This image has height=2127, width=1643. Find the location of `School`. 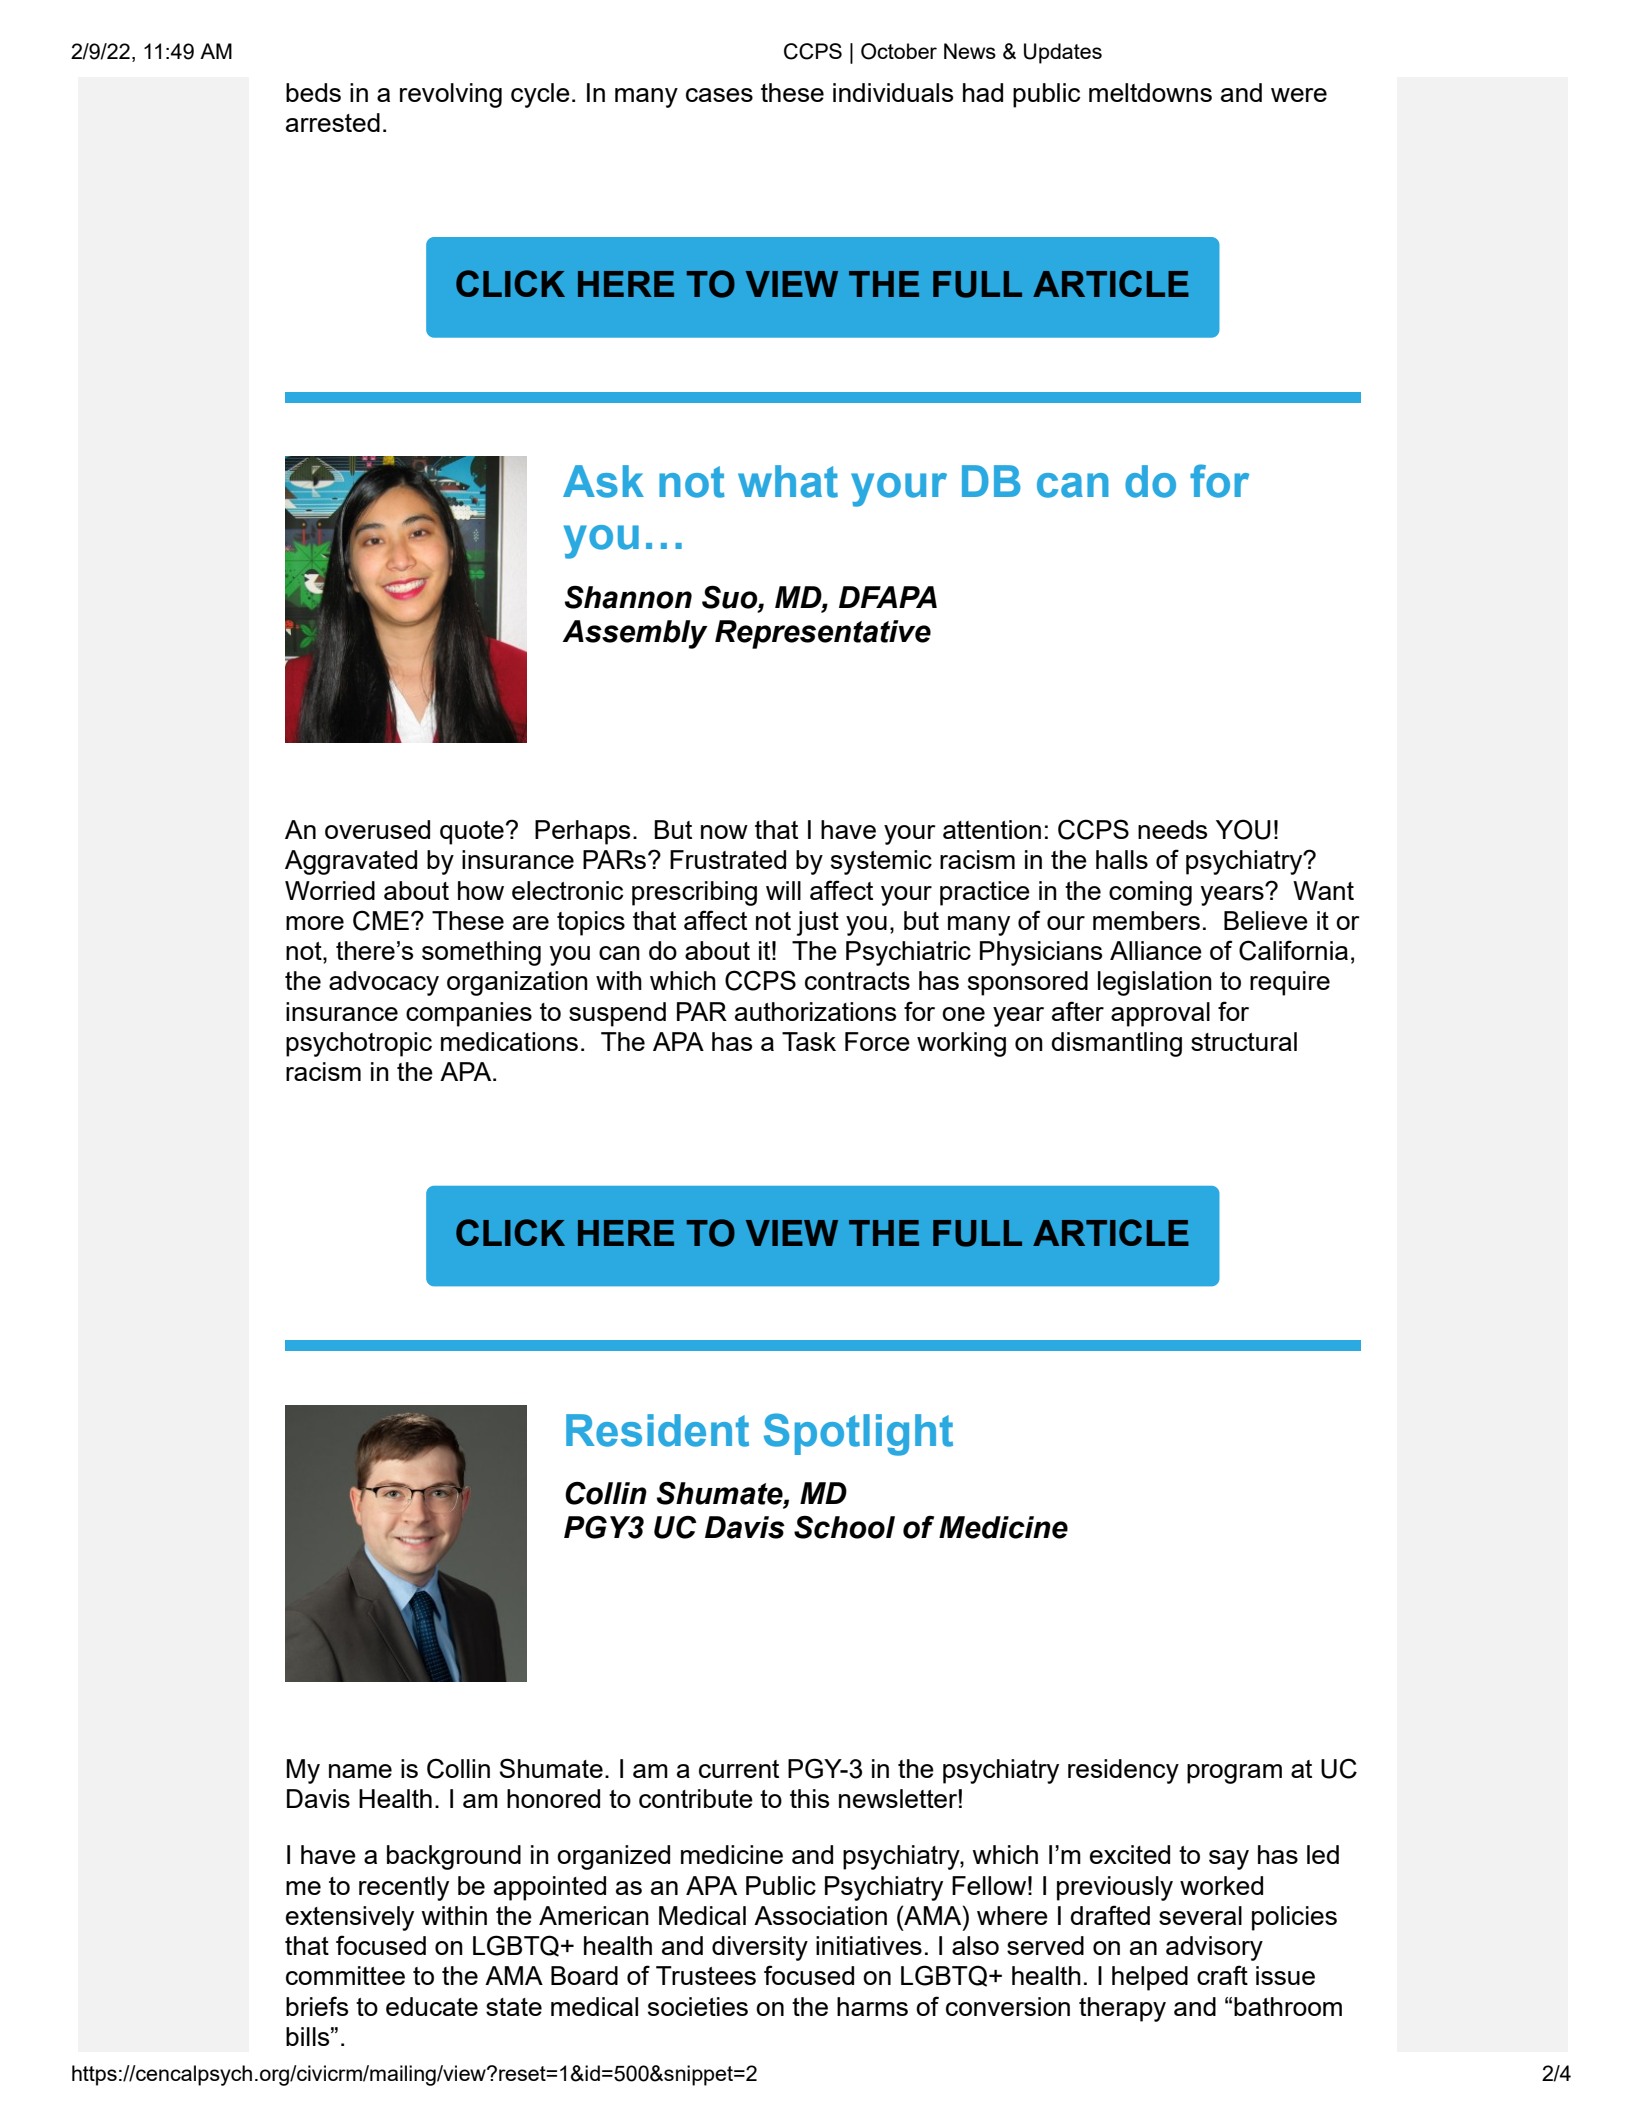

School is located at coordinates (844, 1527).
